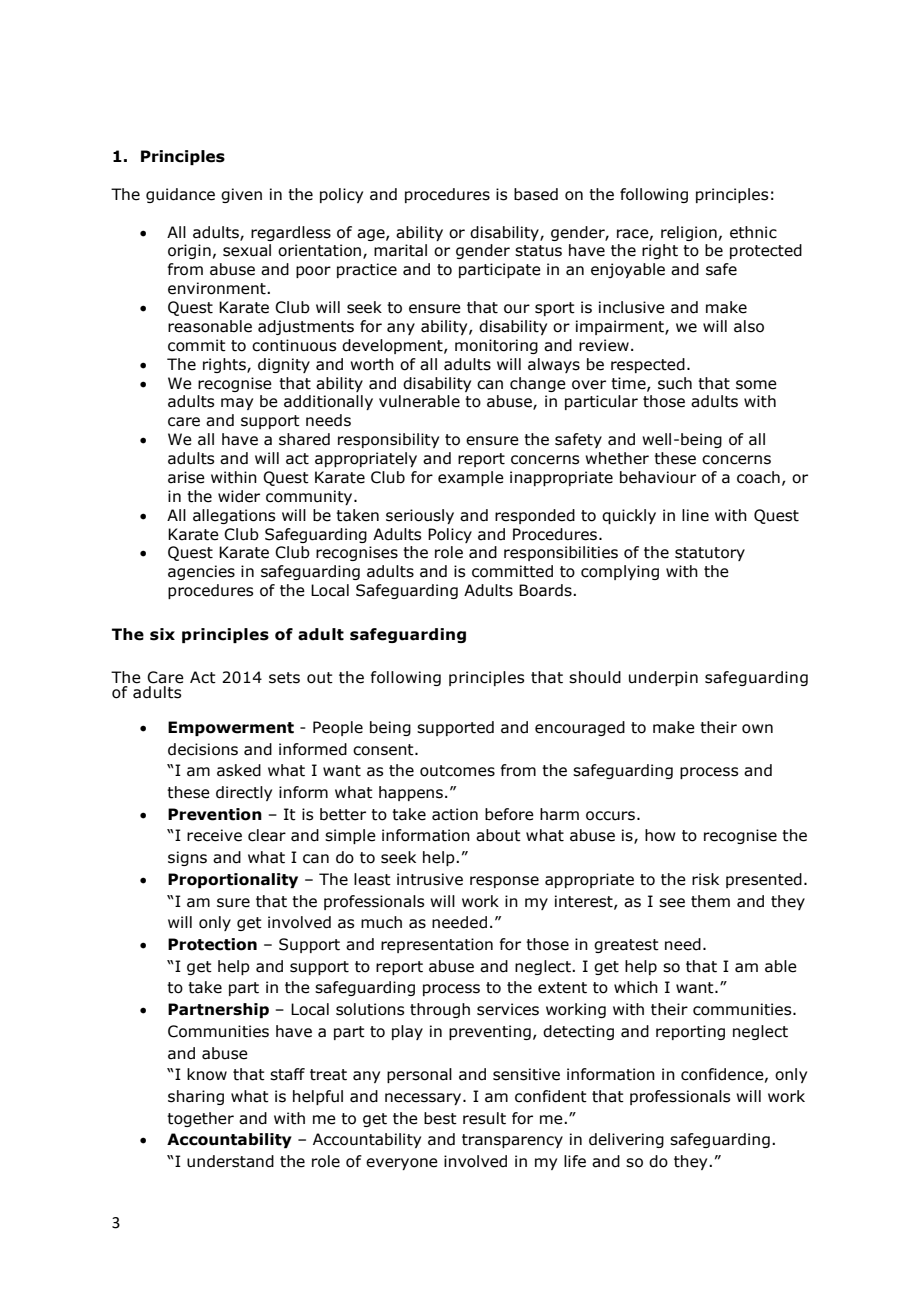 The width and height of the image is (924, 1308). I want to click on delivering, so click(626, 1140).
